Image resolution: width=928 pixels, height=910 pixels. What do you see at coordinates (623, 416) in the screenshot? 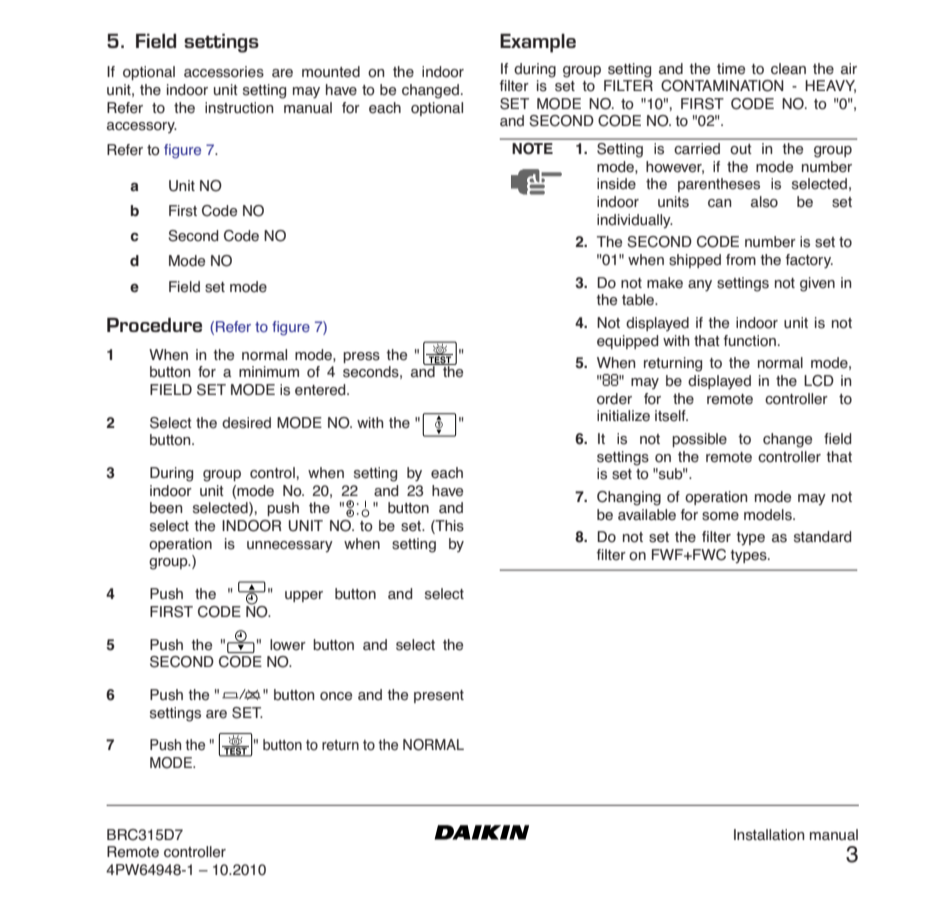
I see `initialize` at bounding box center [623, 416].
